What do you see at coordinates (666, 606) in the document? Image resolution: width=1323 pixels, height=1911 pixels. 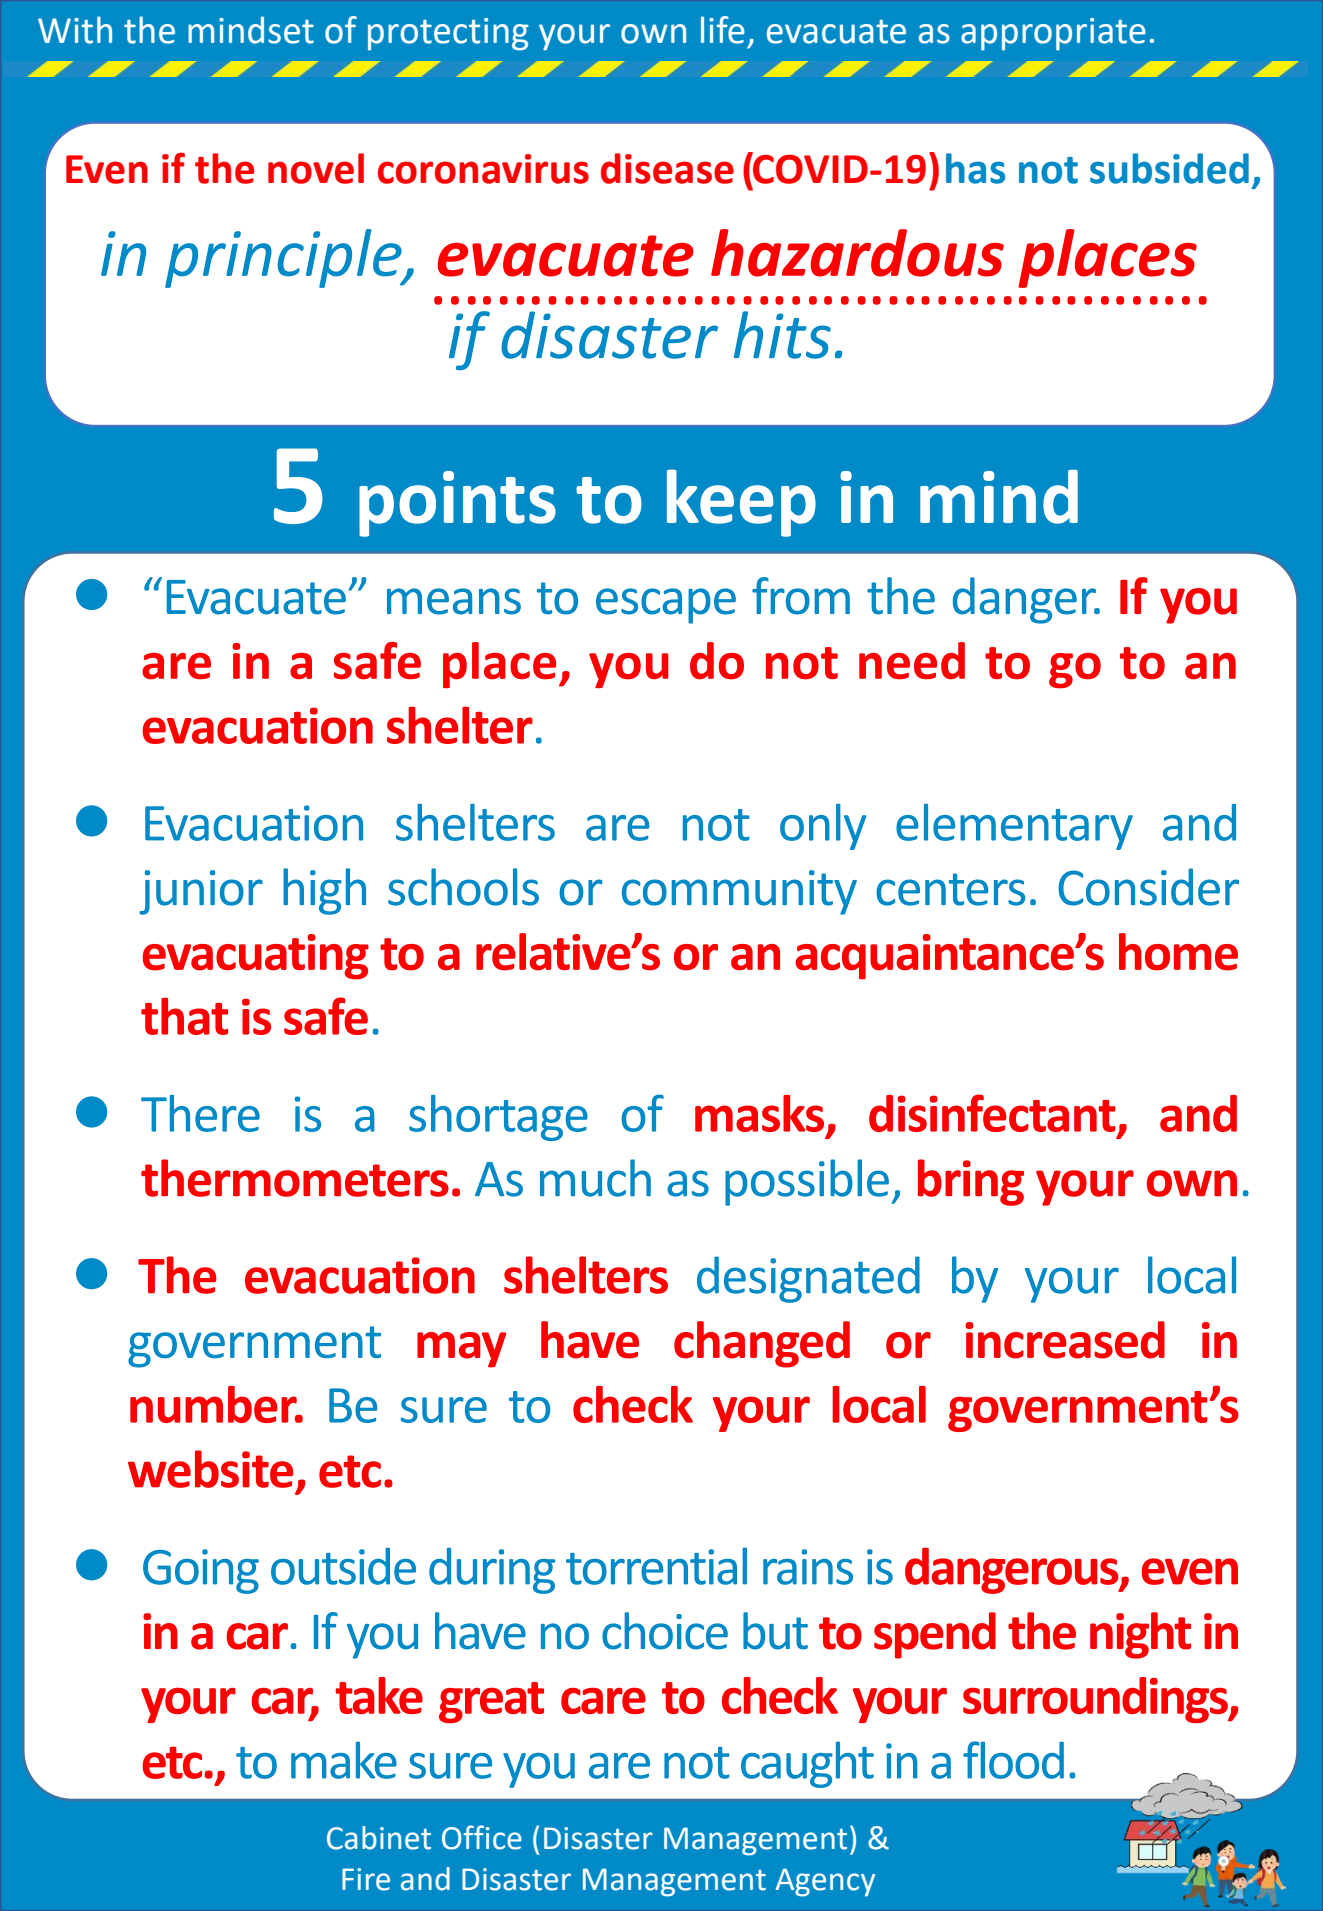 I see `escape` at bounding box center [666, 606].
